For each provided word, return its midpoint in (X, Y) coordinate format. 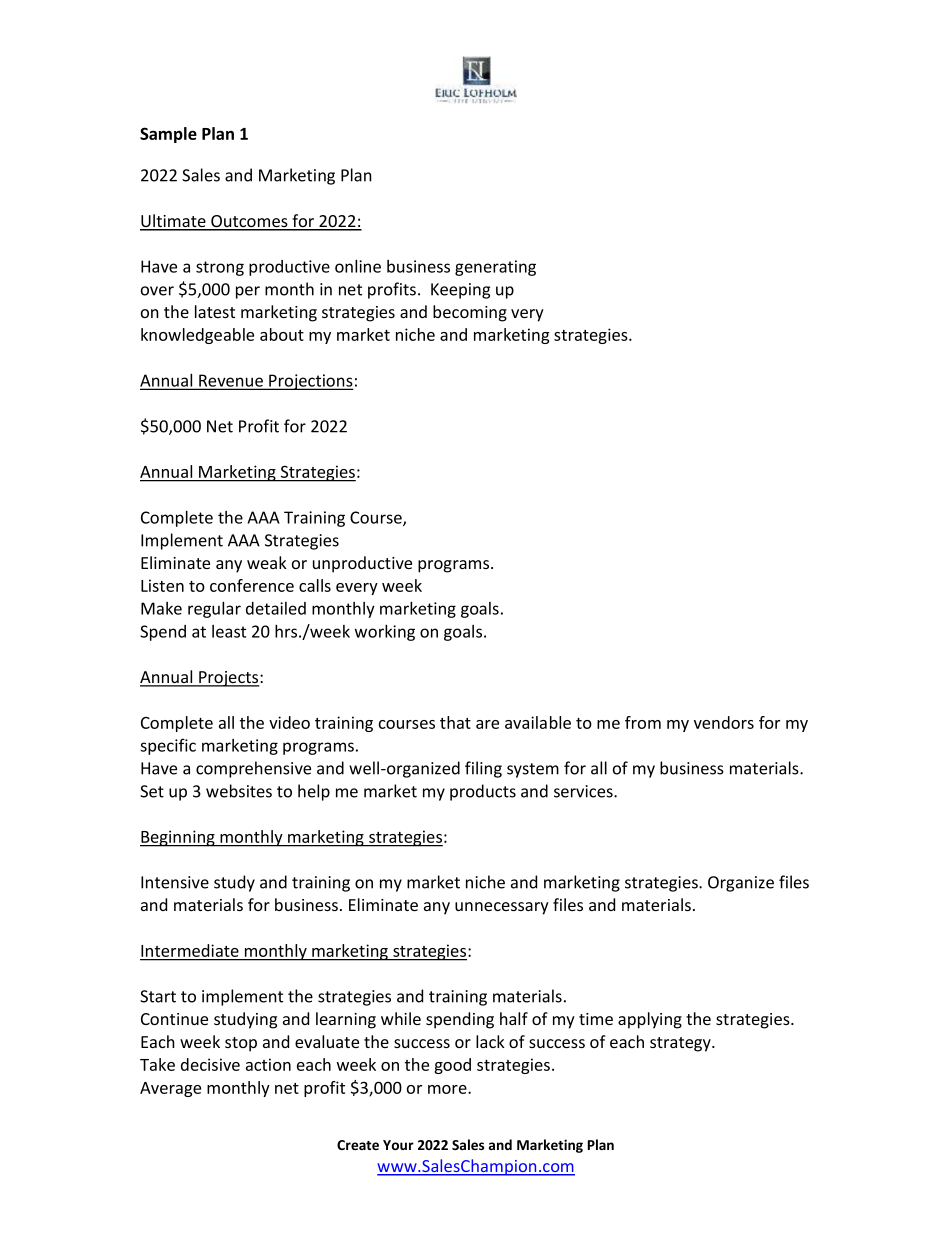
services (584, 791)
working (385, 632)
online (358, 266)
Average (170, 1089)
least (229, 631)
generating (495, 268)
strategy (681, 1044)
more (448, 1089)
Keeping (460, 291)
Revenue (231, 381)
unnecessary (502, 908)
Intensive (175, 882)
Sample (168, 135)
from (643, 722)
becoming (470, 313)
